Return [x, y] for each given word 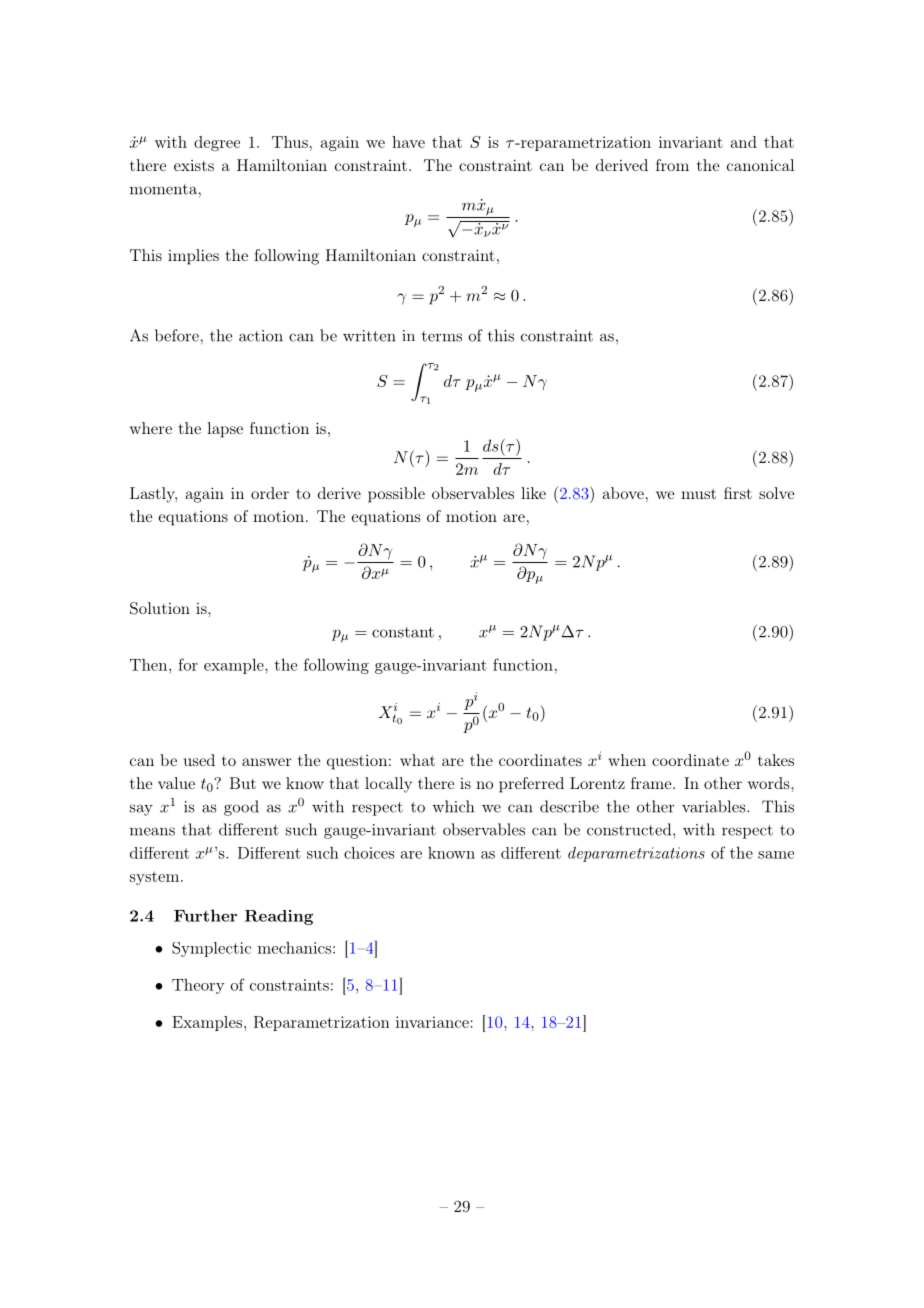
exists [194, 165]
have [408, 142]
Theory [198, 986]
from [672, 165]
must [698, 494]
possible [396, 495]
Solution [160, 608]
